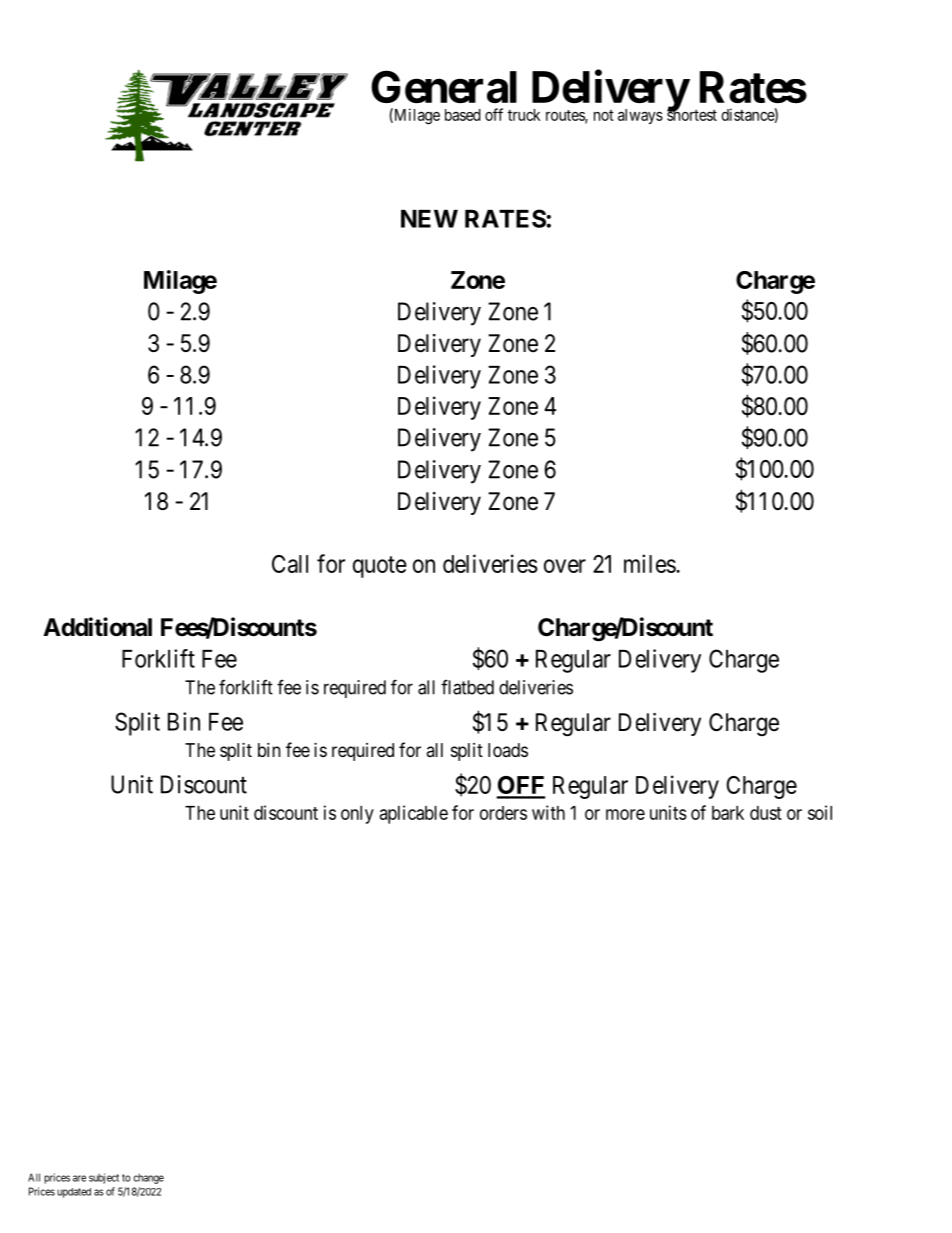 The height and width of the document is (1233, 952). What do you see at coordinates (148, 1178) in the document?
I see `change` at bounding box center [148, 1178].
